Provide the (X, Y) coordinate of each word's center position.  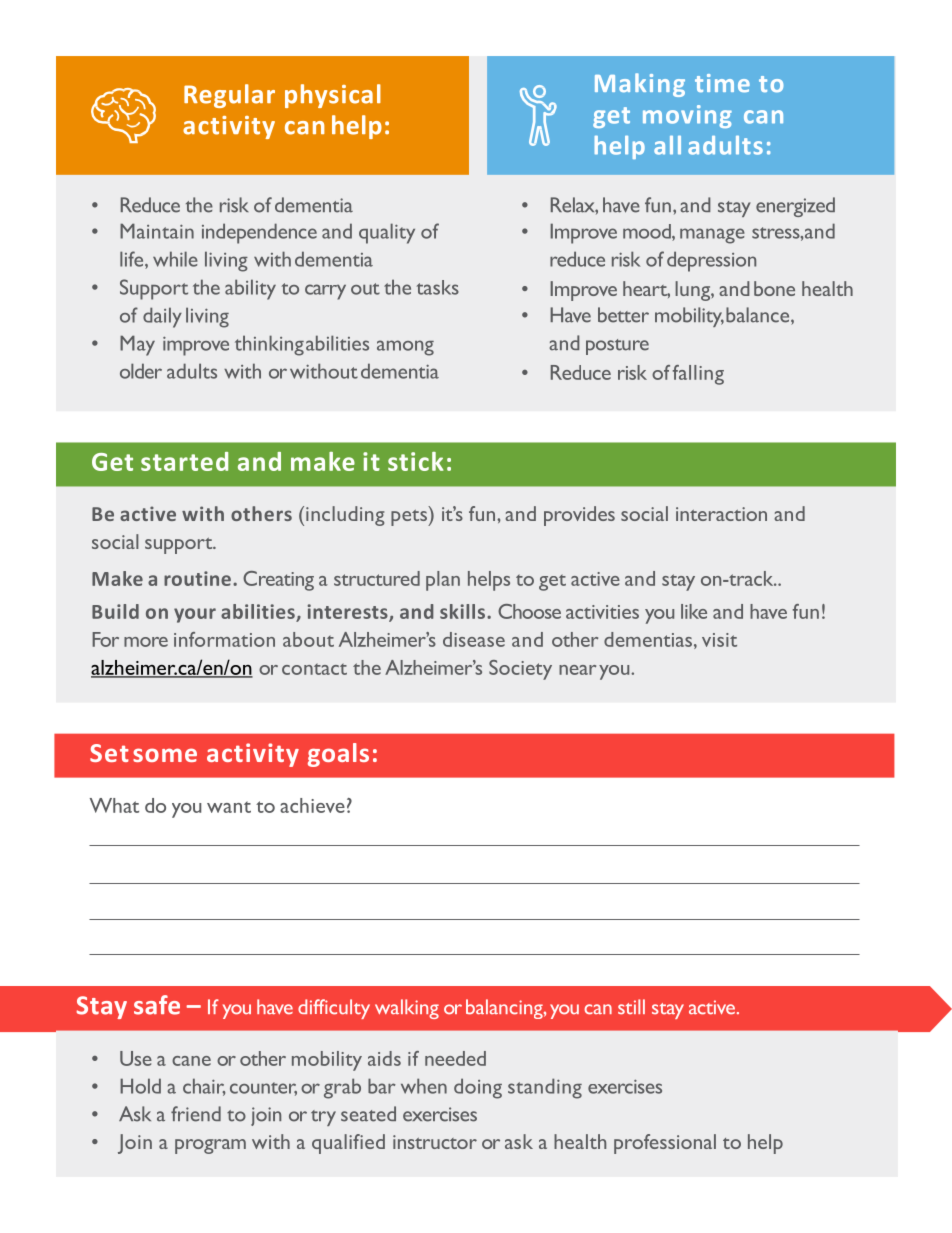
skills (462, 611)
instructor (435, 1142)
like (694, 611)
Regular (229, 96)
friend (196, 1114)
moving (687, 116)
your (195, 615)
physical (333, 96)
